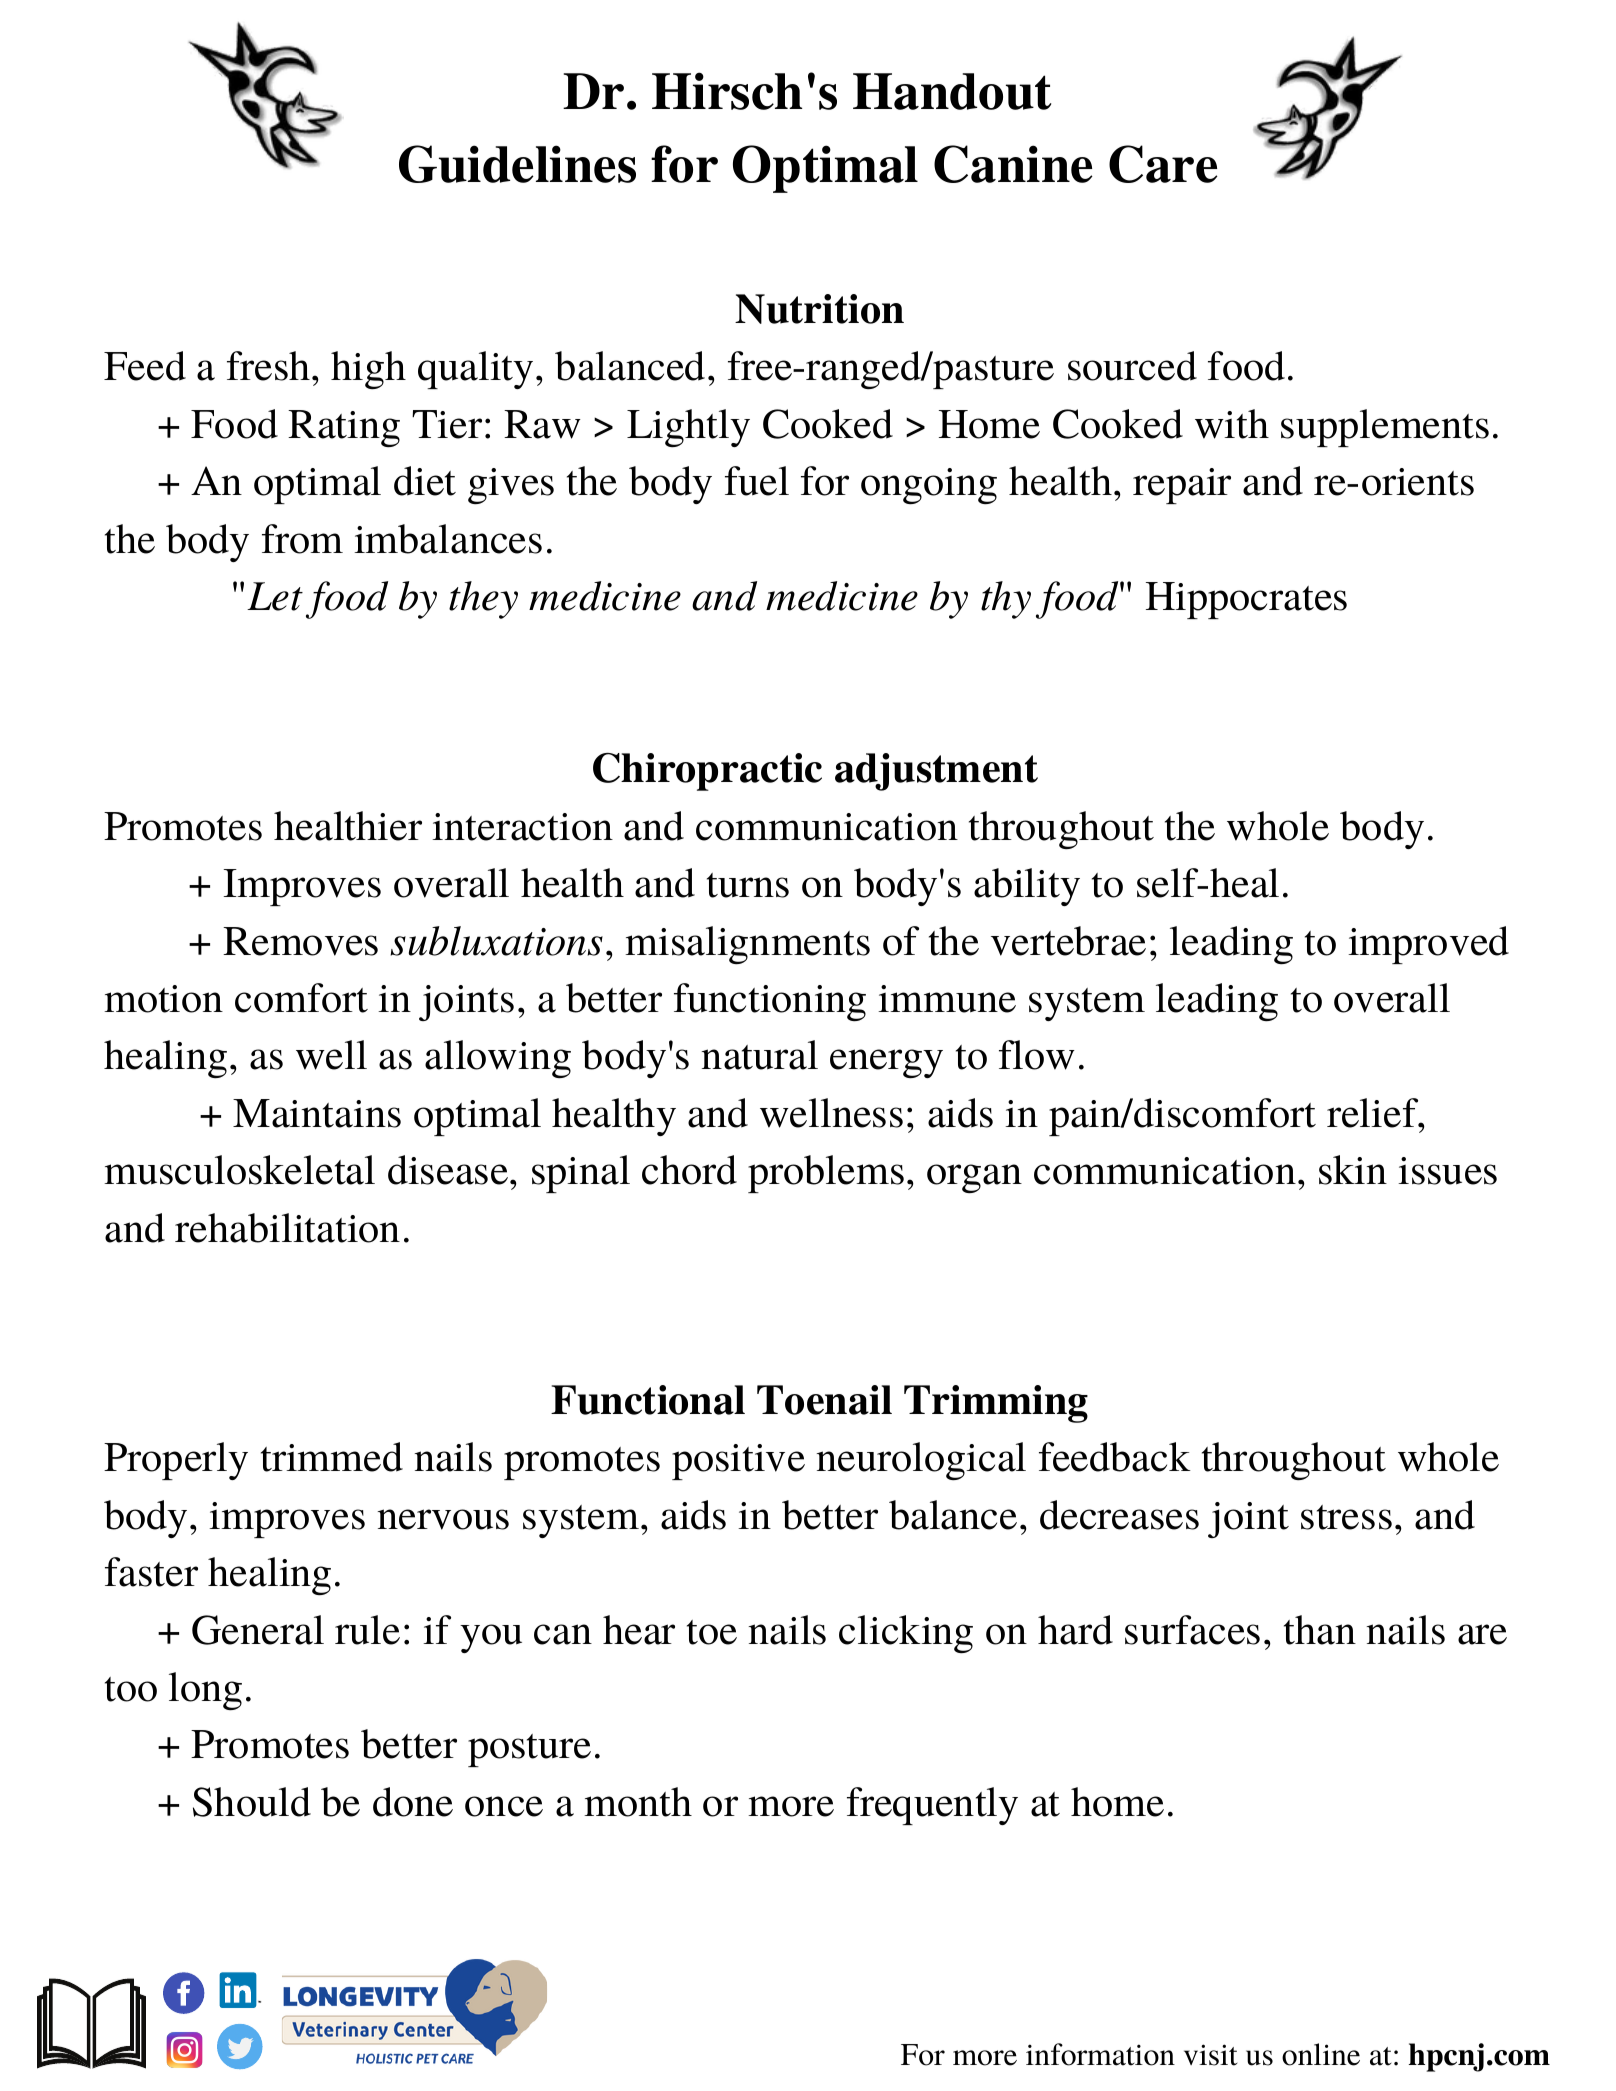 This document has height=2091, width=1616. I want to click on Should, so click(252, 1802).
